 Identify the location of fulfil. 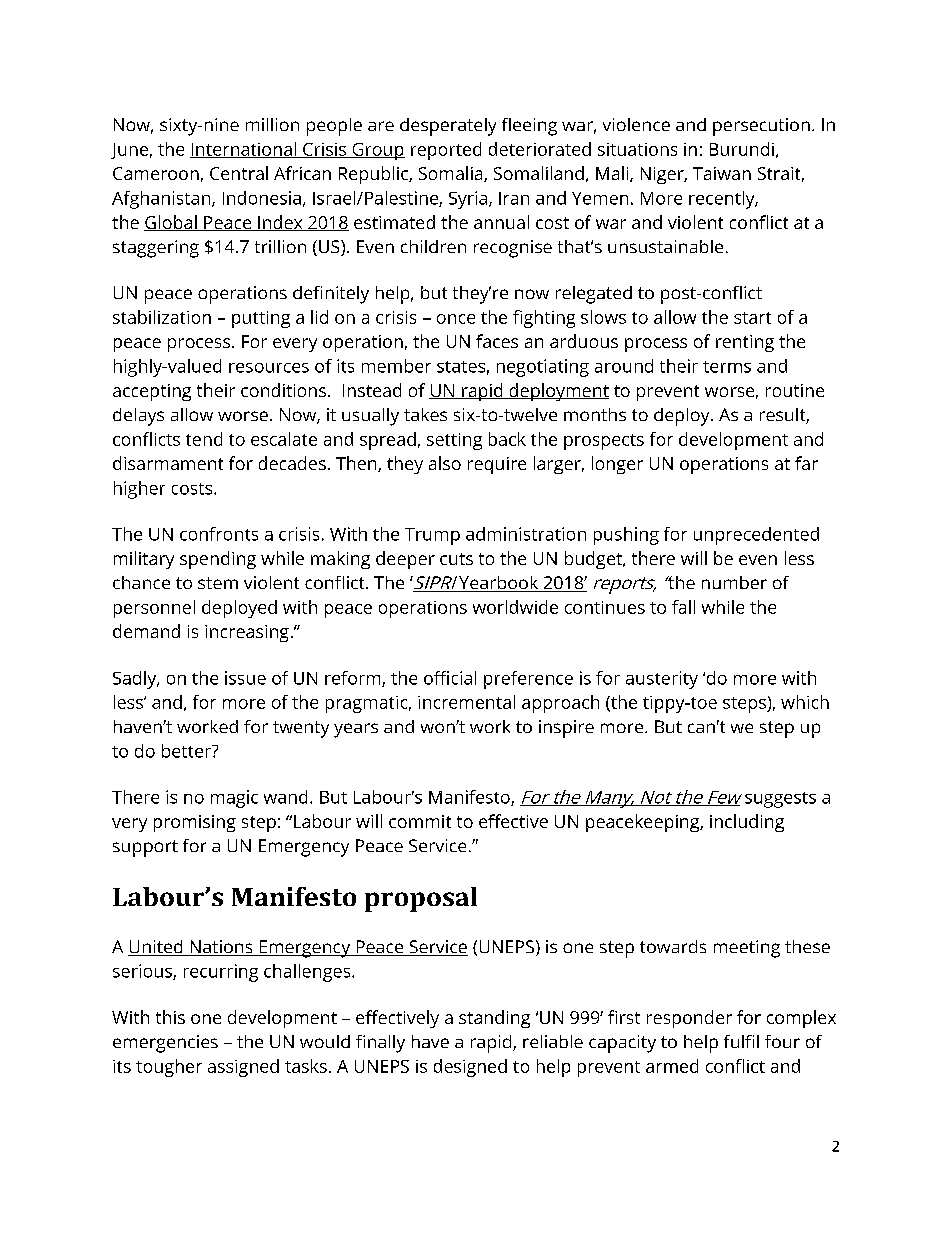
(741, 1041).
